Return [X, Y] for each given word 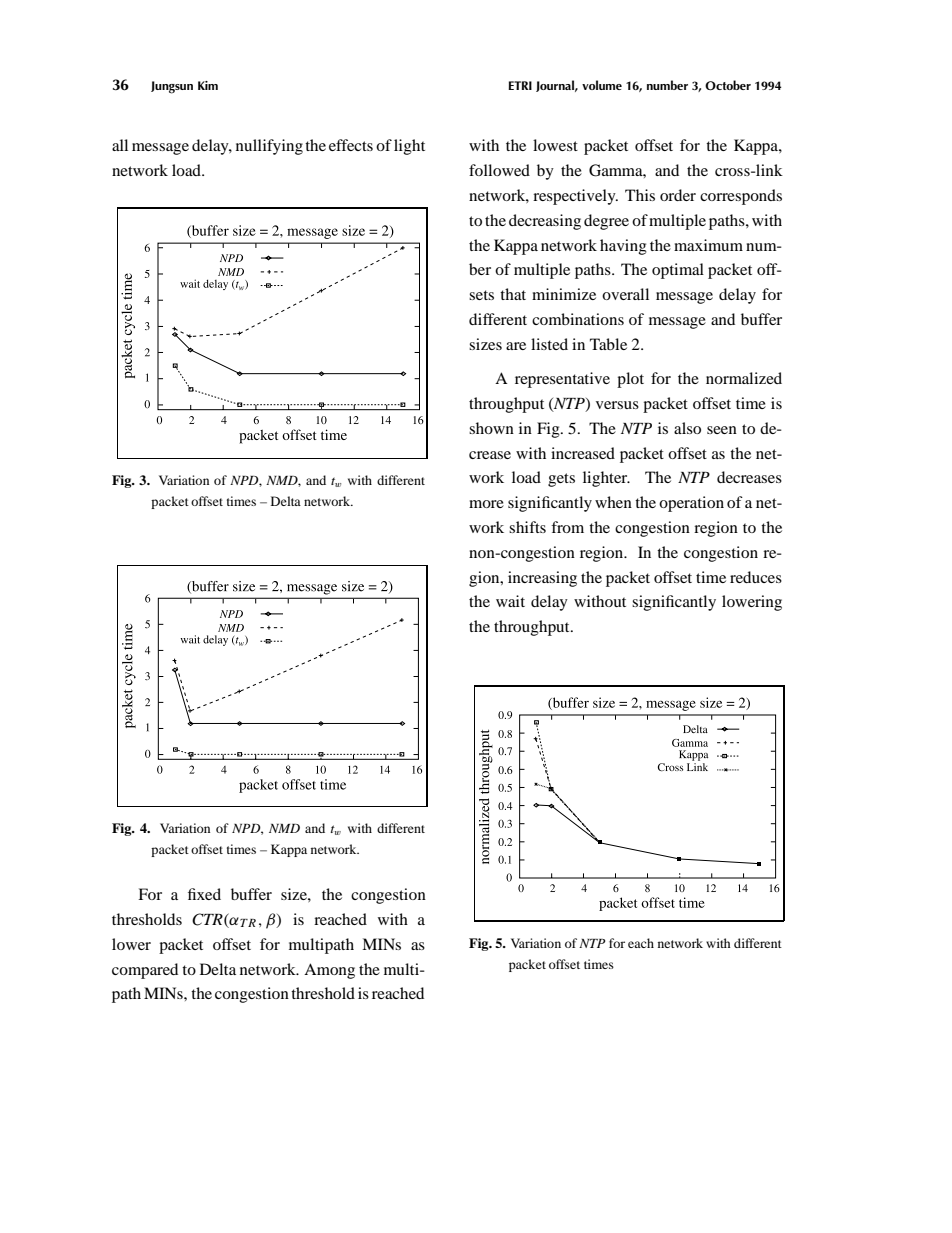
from [567, 527]
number [667, 85]
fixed [204, 894]
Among [329, 971]
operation [691, 504]
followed [499, 170]
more [486, 504]
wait [510, 601]
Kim [208, 85]
